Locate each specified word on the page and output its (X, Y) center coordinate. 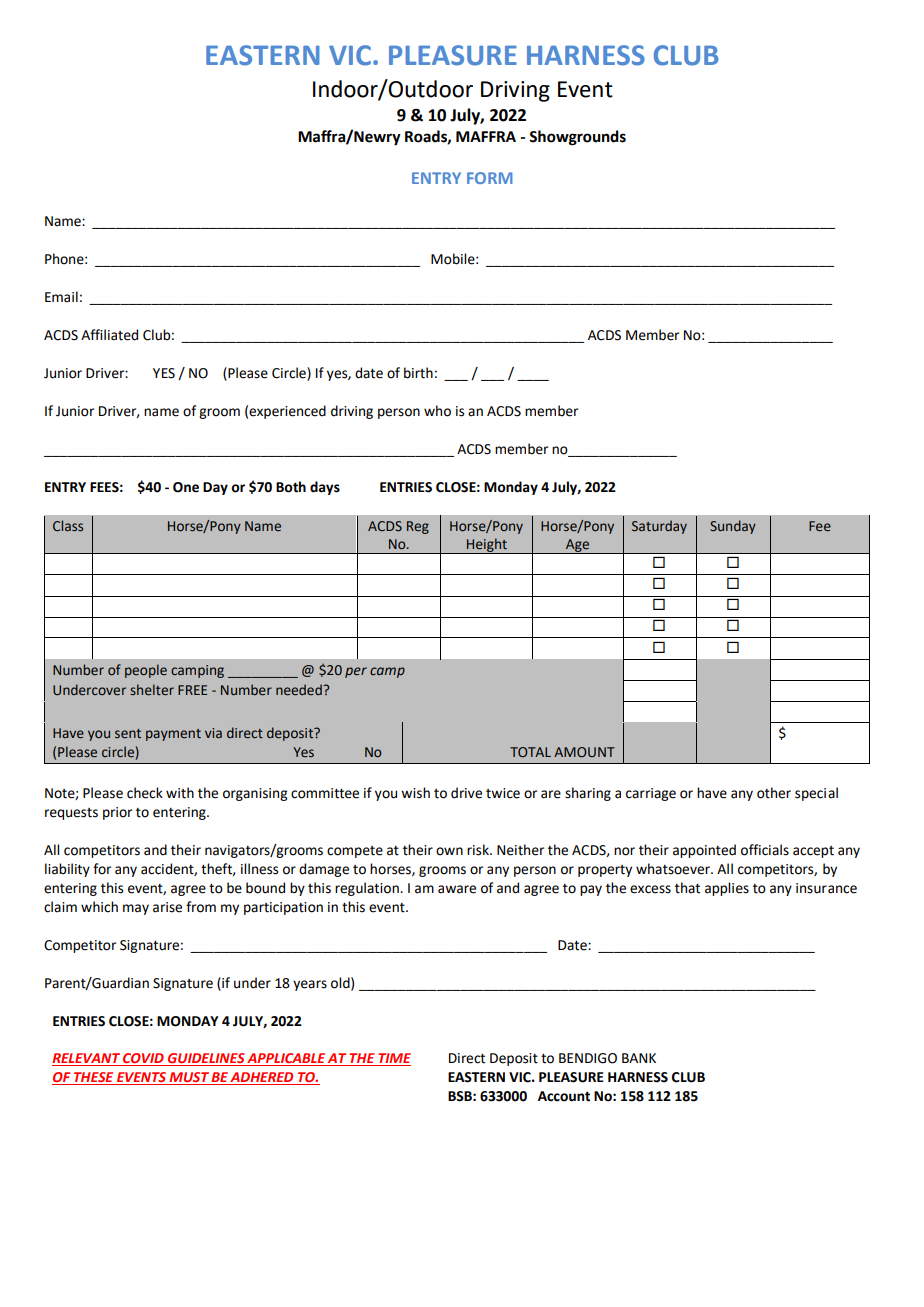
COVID (143, 1059)
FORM (490, 178)
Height (487, 546)
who (437, 411)
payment (173, 735)
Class (68, 525)
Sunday (733, 527)
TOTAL (530, 752)
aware (457, 889)
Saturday (659, 527)
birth (418, 373)
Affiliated (109, 335)
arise (167, 907)
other (774, 793)
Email (61, 297)
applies (727, 889)
